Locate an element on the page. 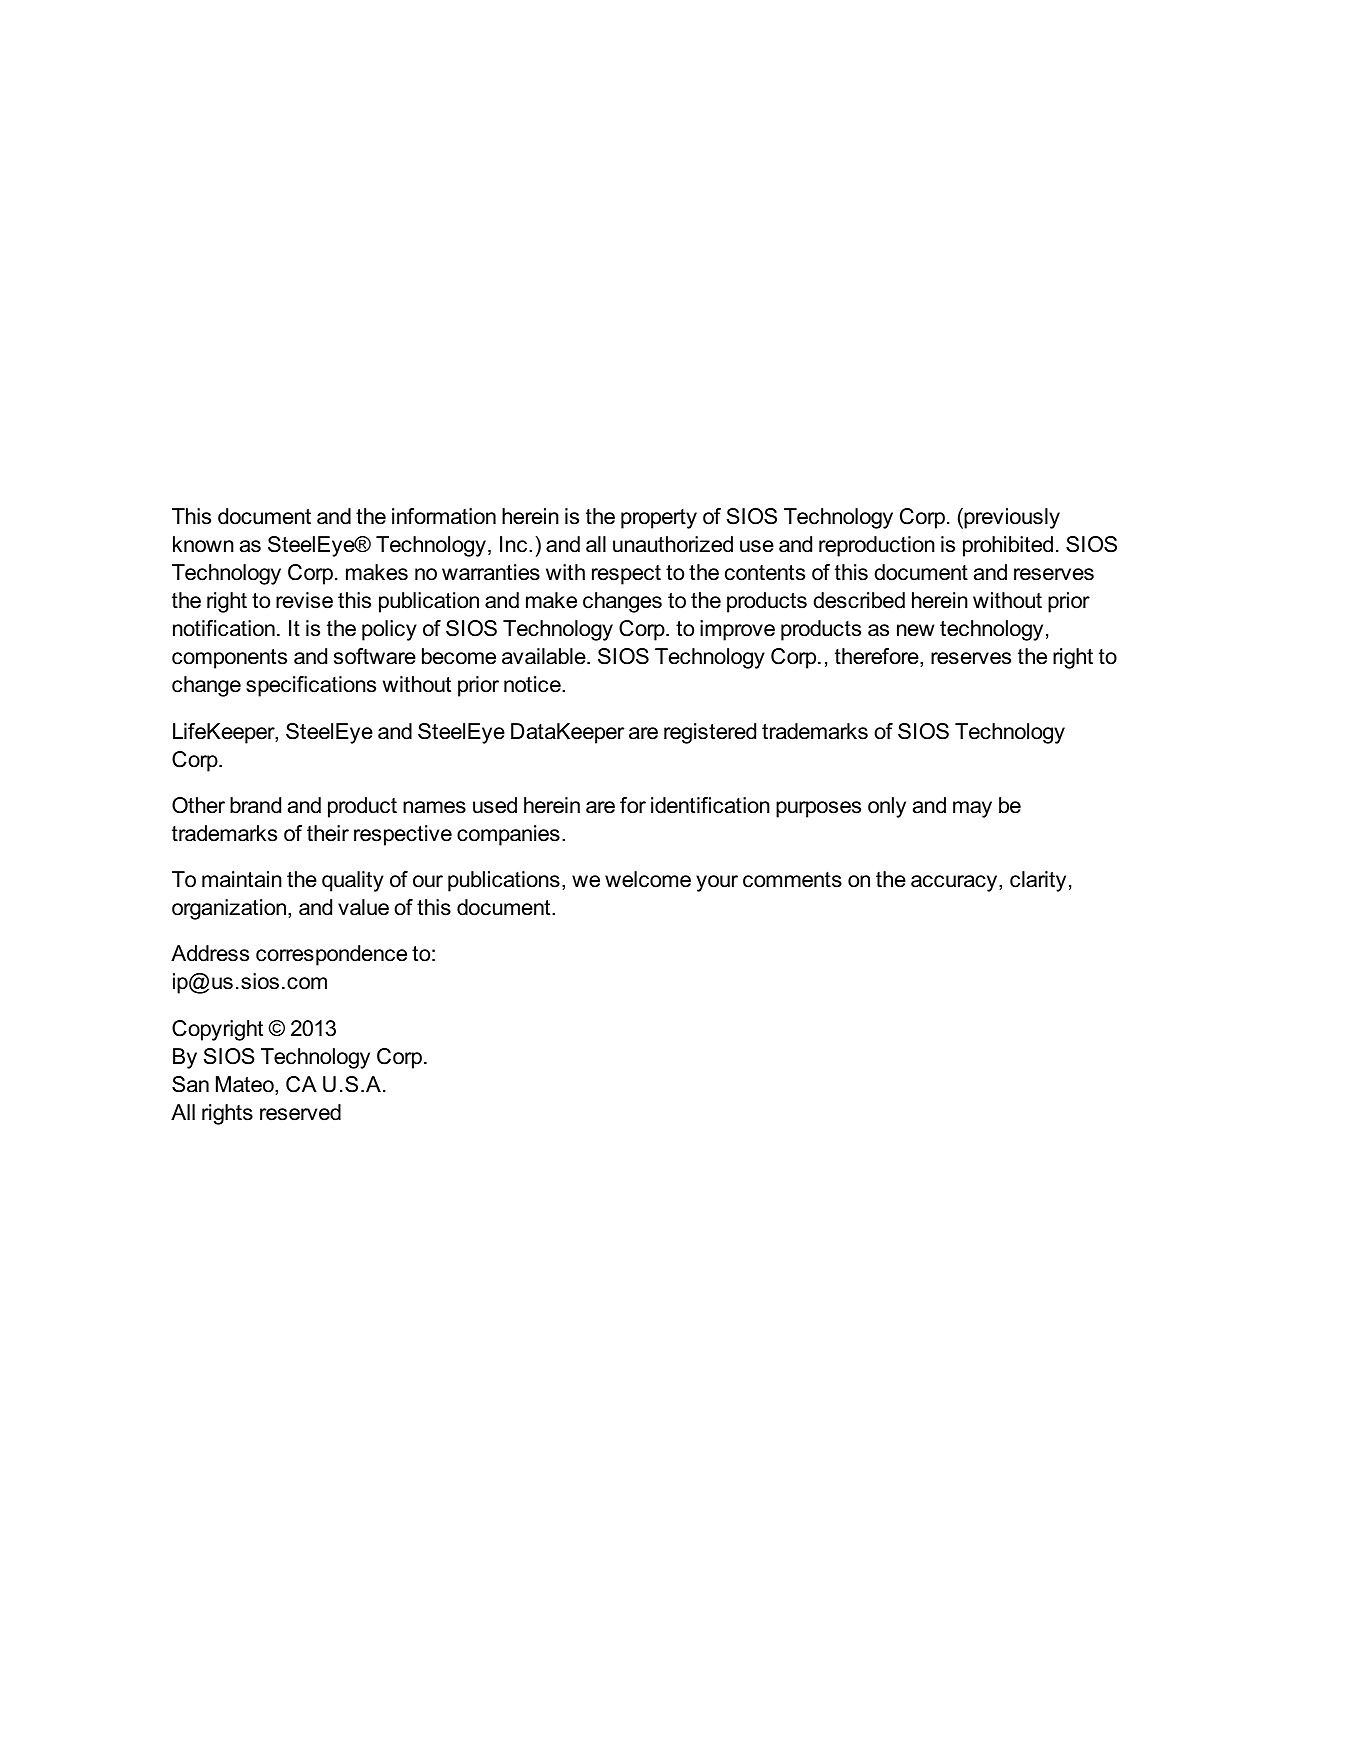 This document has width=1346, height=1742. registered is located at coordinates (710, 733).
